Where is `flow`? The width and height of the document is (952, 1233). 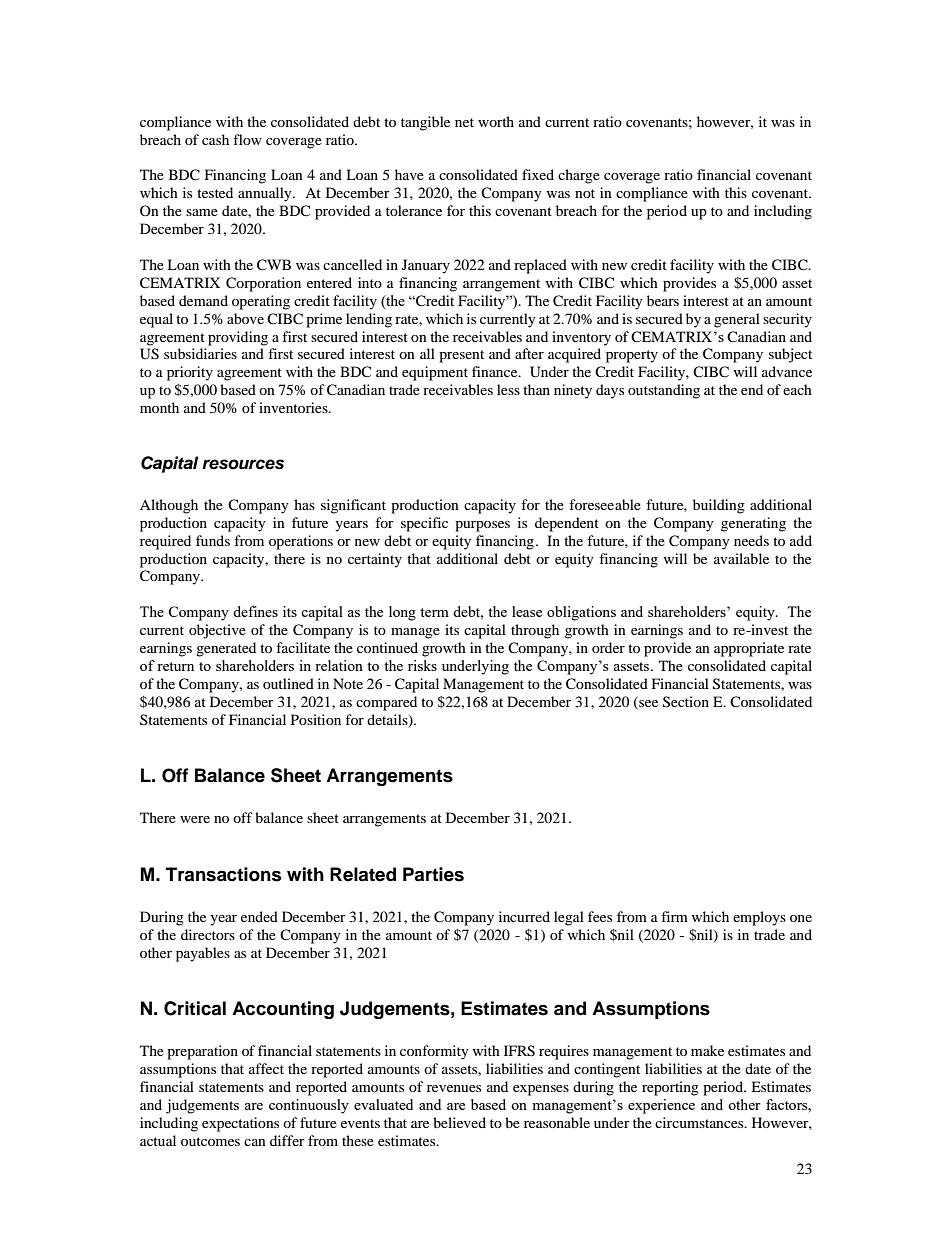
flow is located at coordinates (247, 139).
